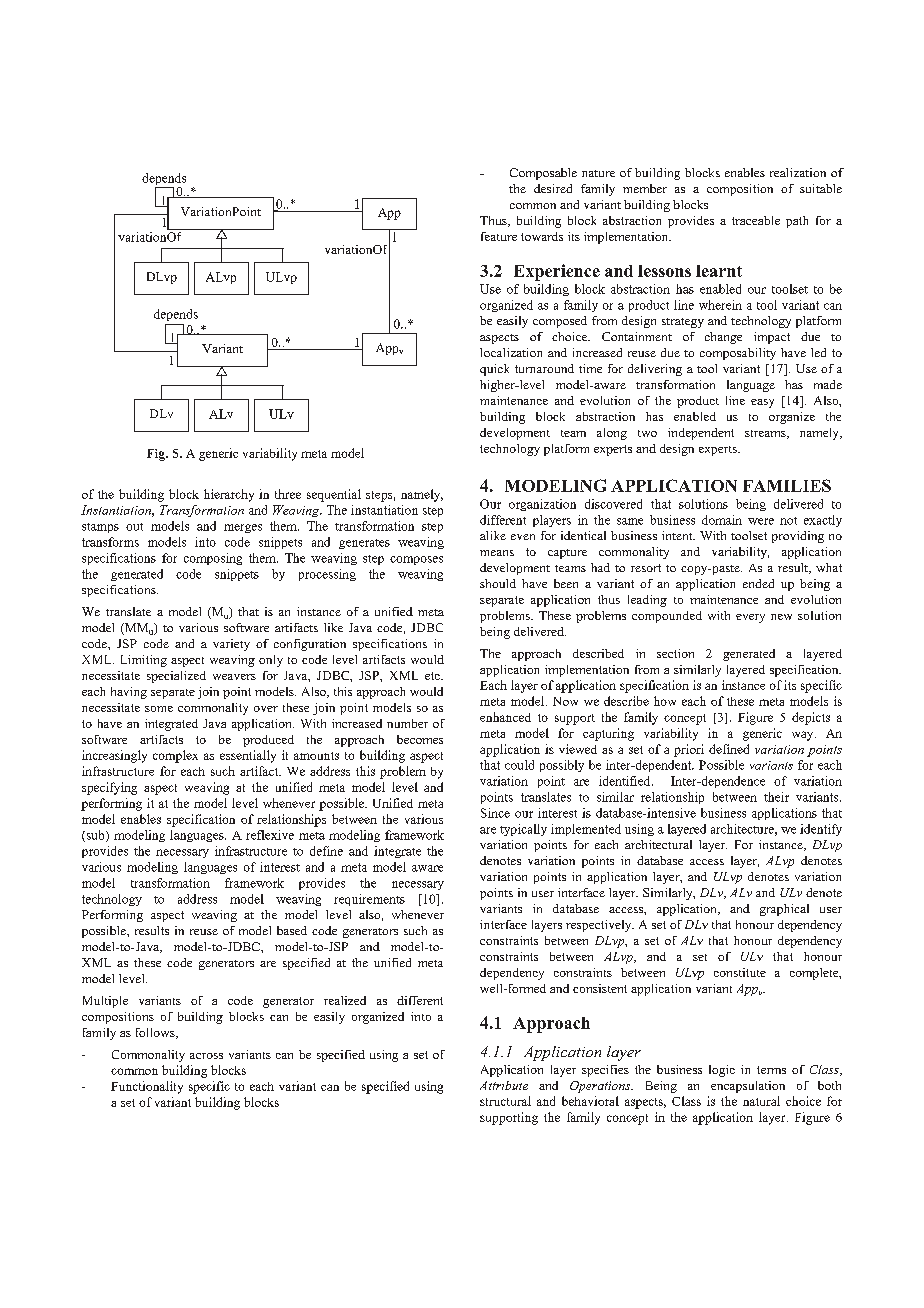  What do you see at coordinates (787, 485) in the screenshot?
I see `FAMILIES` at bounding box center [787, 485].
